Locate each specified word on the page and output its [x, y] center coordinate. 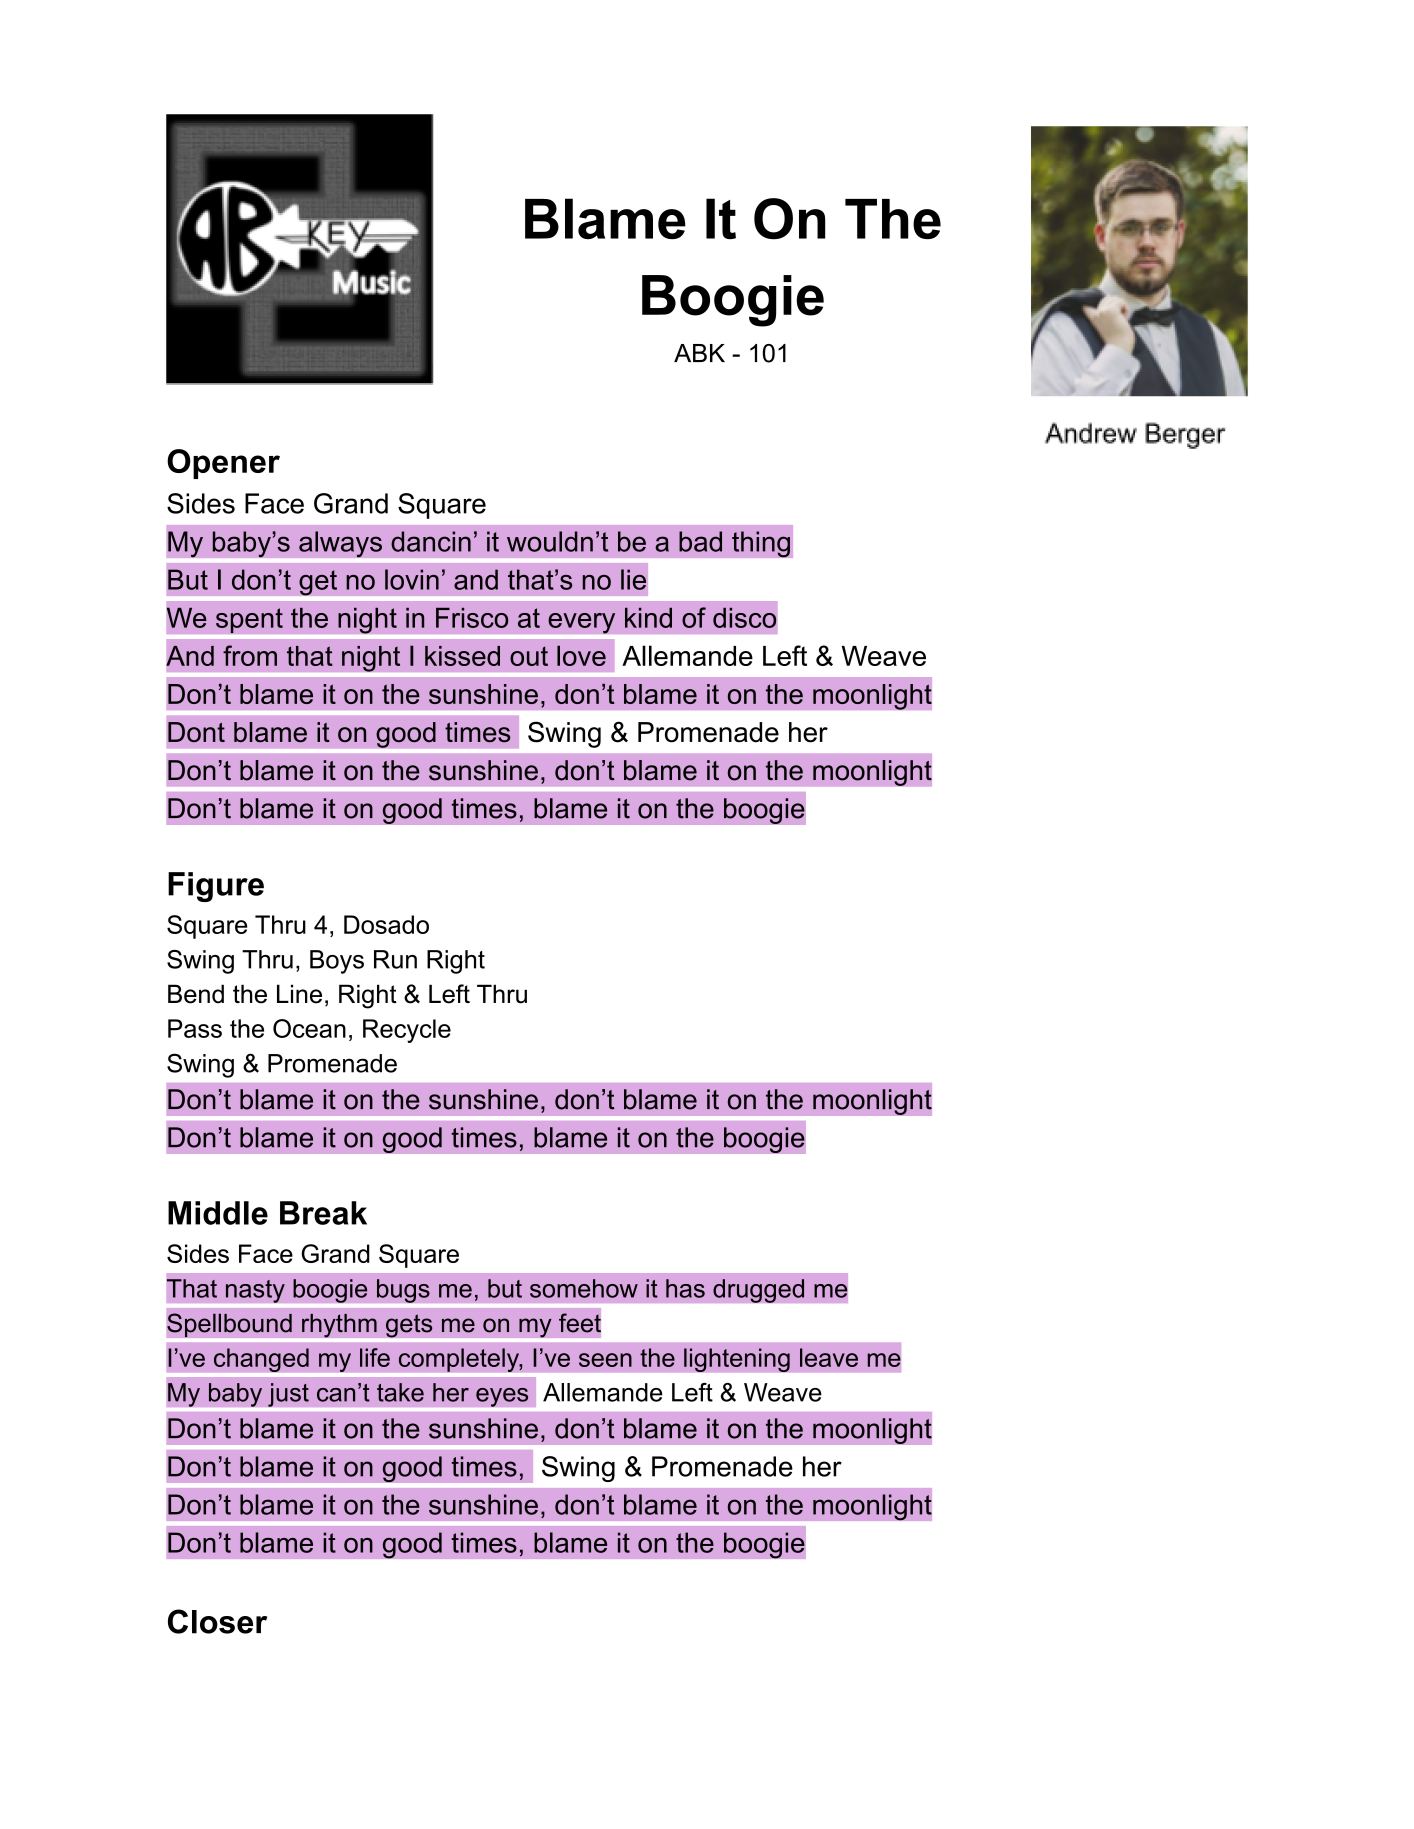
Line [299, 994]
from [250, 655]
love [581, 655]
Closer [217, 1621]
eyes [502, 1397]
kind [648, 618]
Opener [223, 464]
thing [761, 544]
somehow [584, 1288]
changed [261, 1360]
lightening [737, 1360]
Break [323, 1213]
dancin [431, 541]
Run [395, 959]
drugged [758, 1291]
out [529, 656]
